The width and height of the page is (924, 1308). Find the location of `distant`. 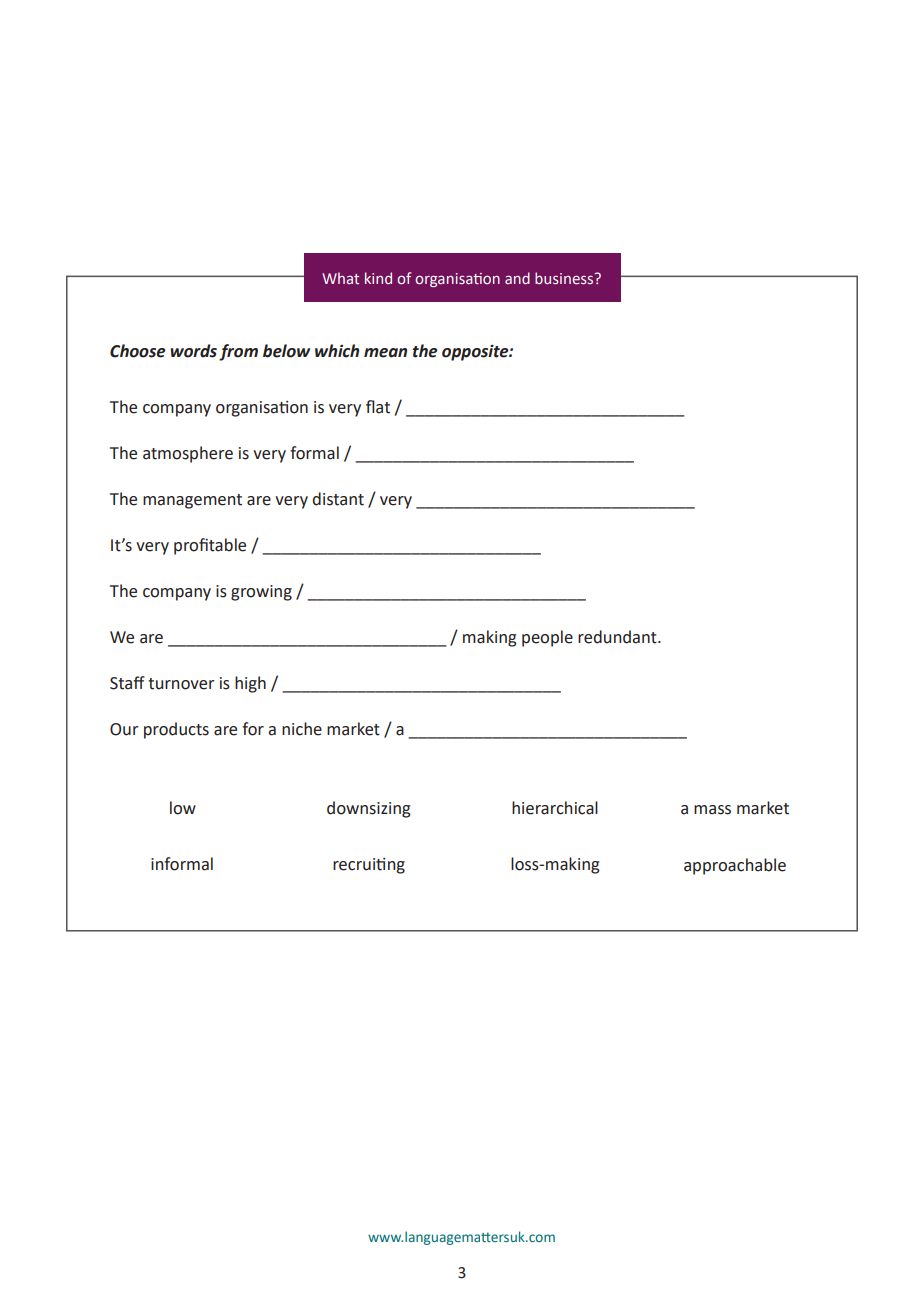

distant is located at coordinates (338, 499).
